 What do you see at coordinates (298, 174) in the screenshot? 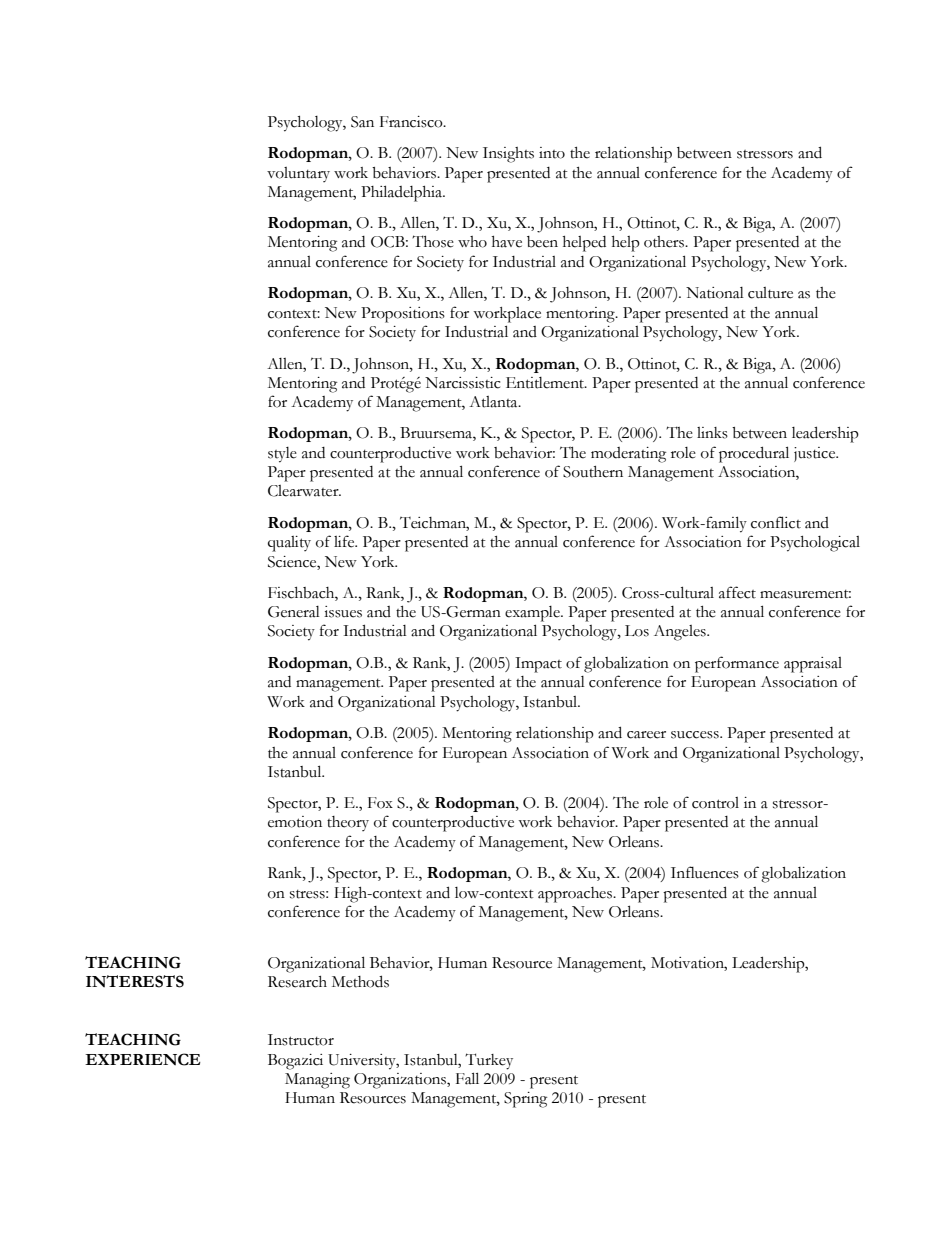
I see `voluntary` at bounding box center [298, 174].
